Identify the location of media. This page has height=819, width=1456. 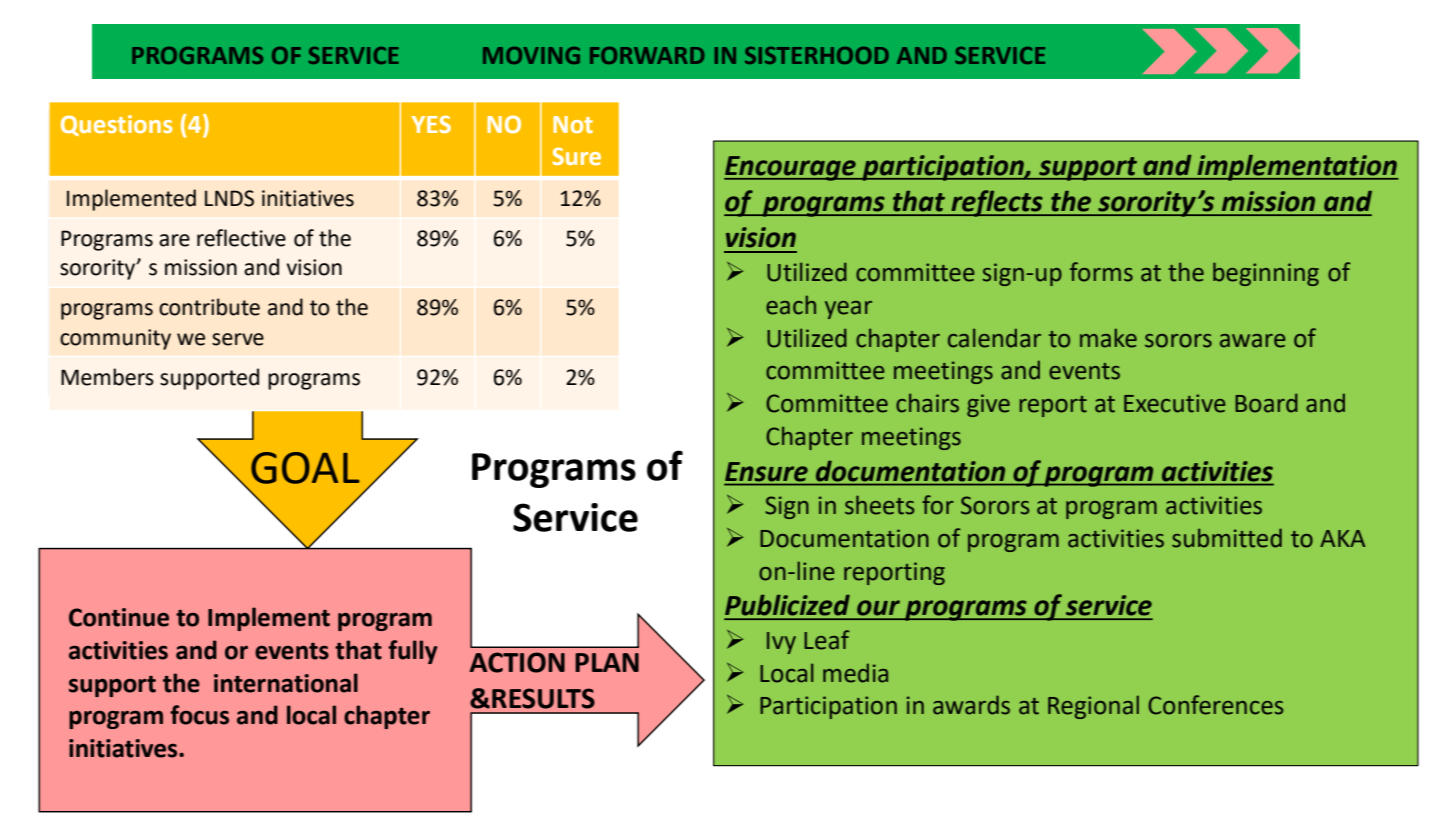
(855, 673).
